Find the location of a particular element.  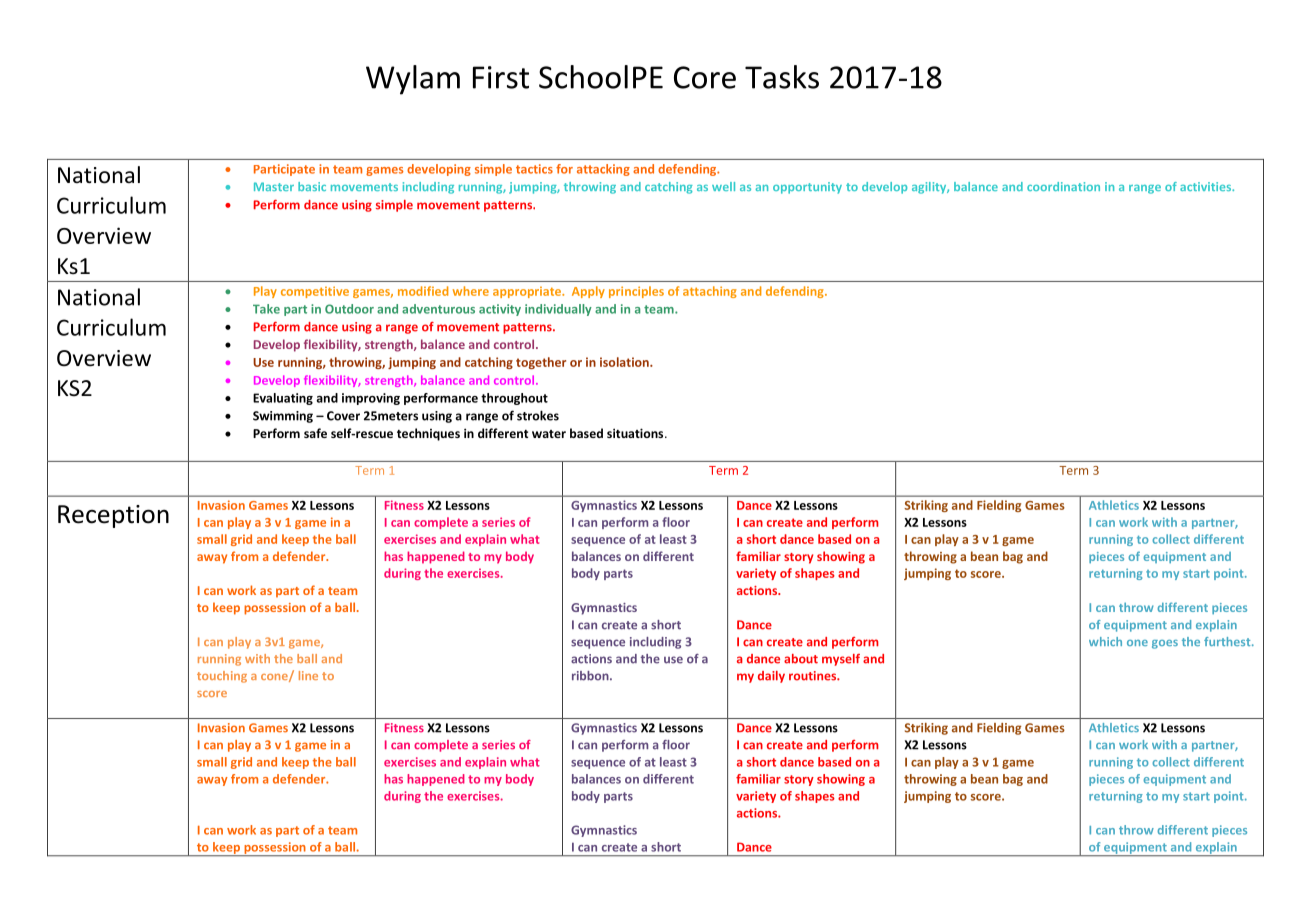

First is located at coordinates (501, 77).
